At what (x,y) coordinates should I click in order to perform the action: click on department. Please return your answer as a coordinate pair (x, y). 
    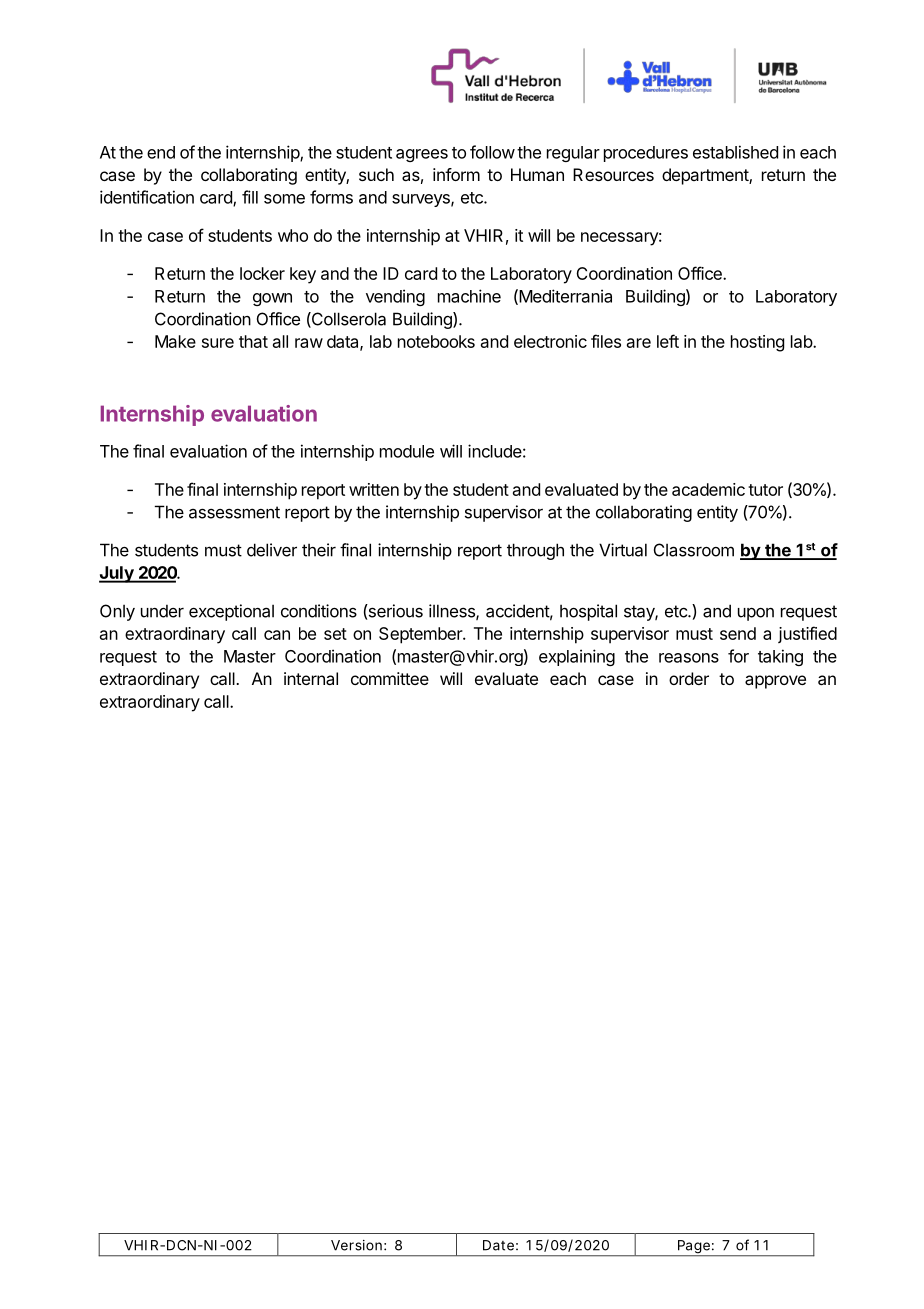
    Looking at the image, I should click on (706, 176).
